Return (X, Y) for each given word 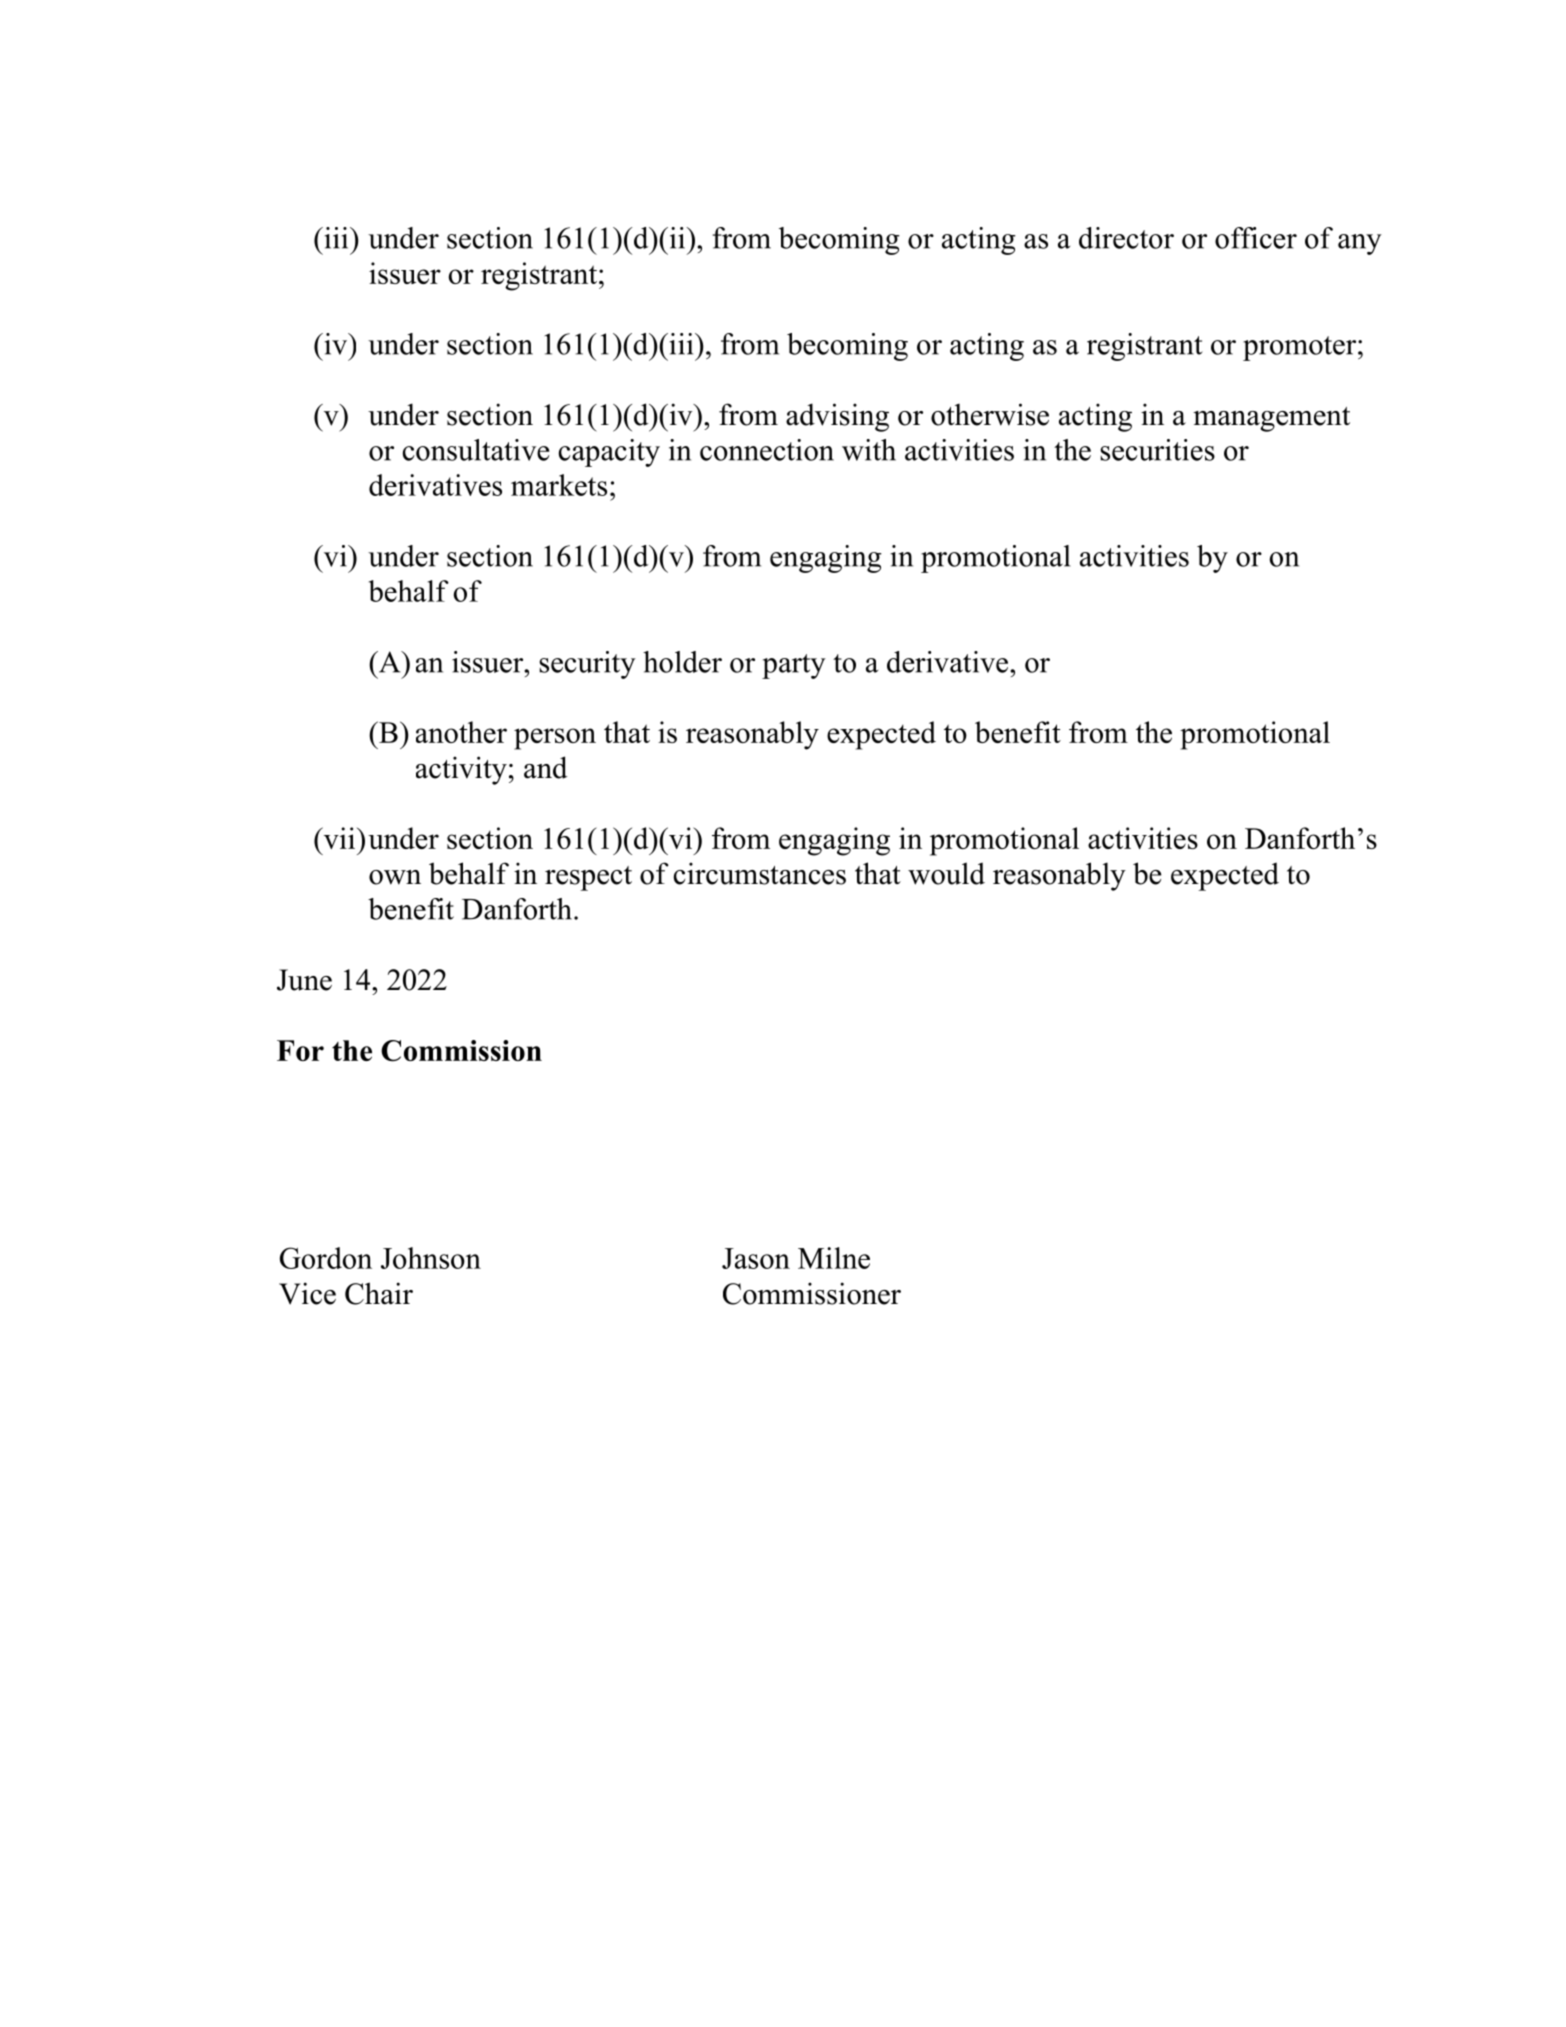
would (946, 873)
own (395, 877)
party (794, 666)
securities (1157, 450)
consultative (476, 450)
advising (837, 417)
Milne (834, 1258)
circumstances (760, 873)
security (587, 665)
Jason (756, 1258)
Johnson (431, 1258)
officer (1256, 238)
